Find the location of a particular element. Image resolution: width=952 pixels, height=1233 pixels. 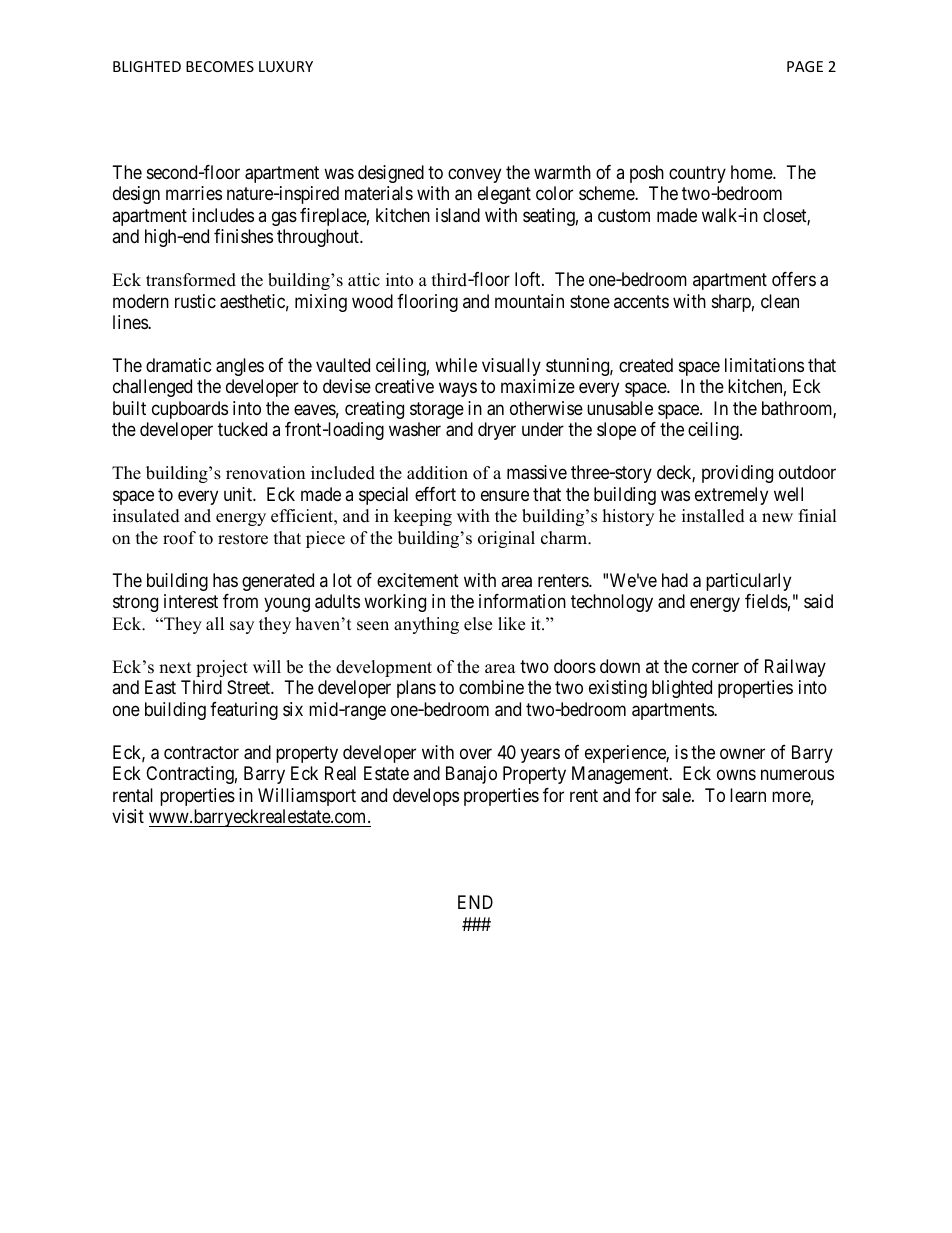

original is located at coordinates (506, 539).
